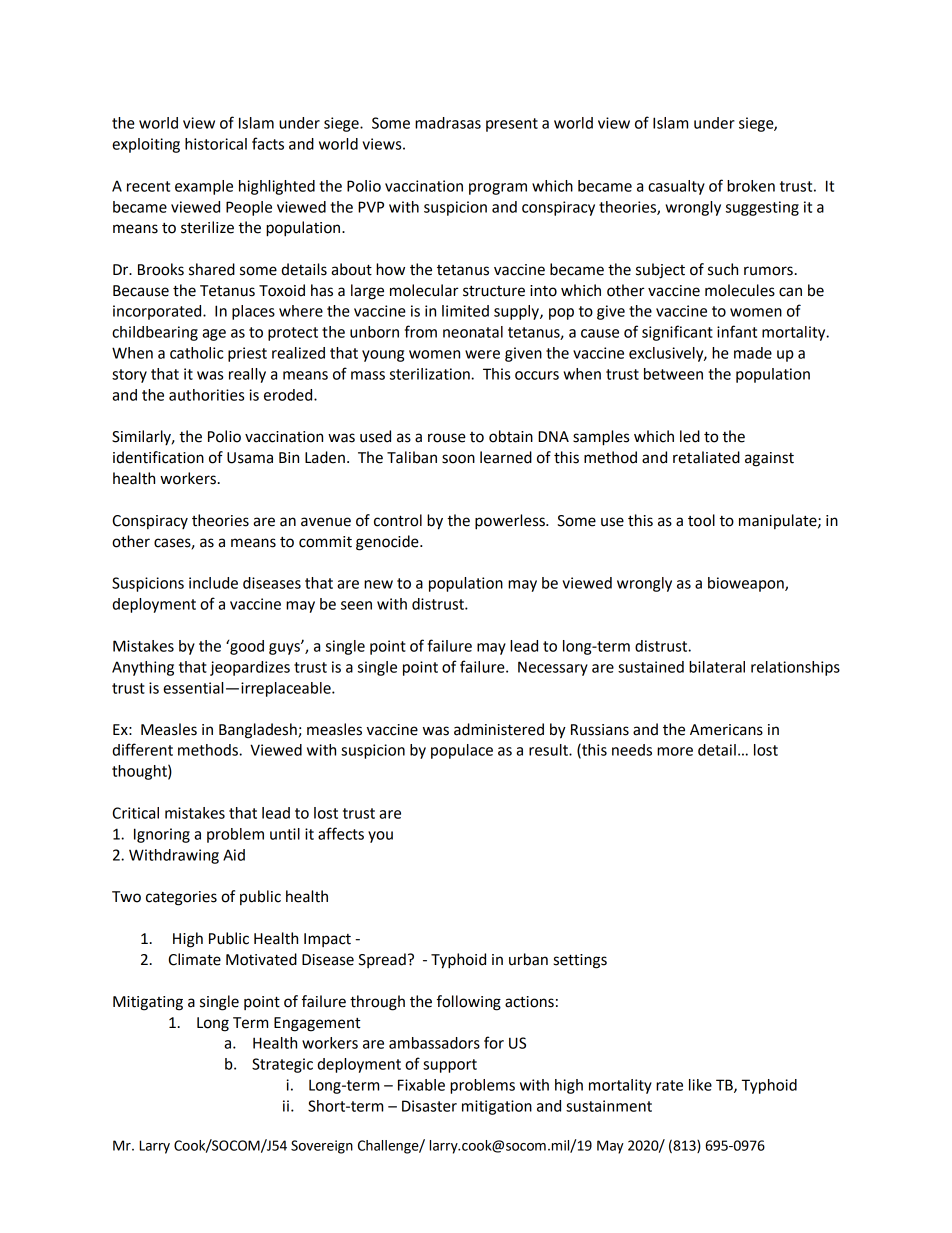  Describe the element at coordinates (196, 353) in the screenshot. I see `catholic` at that location.
